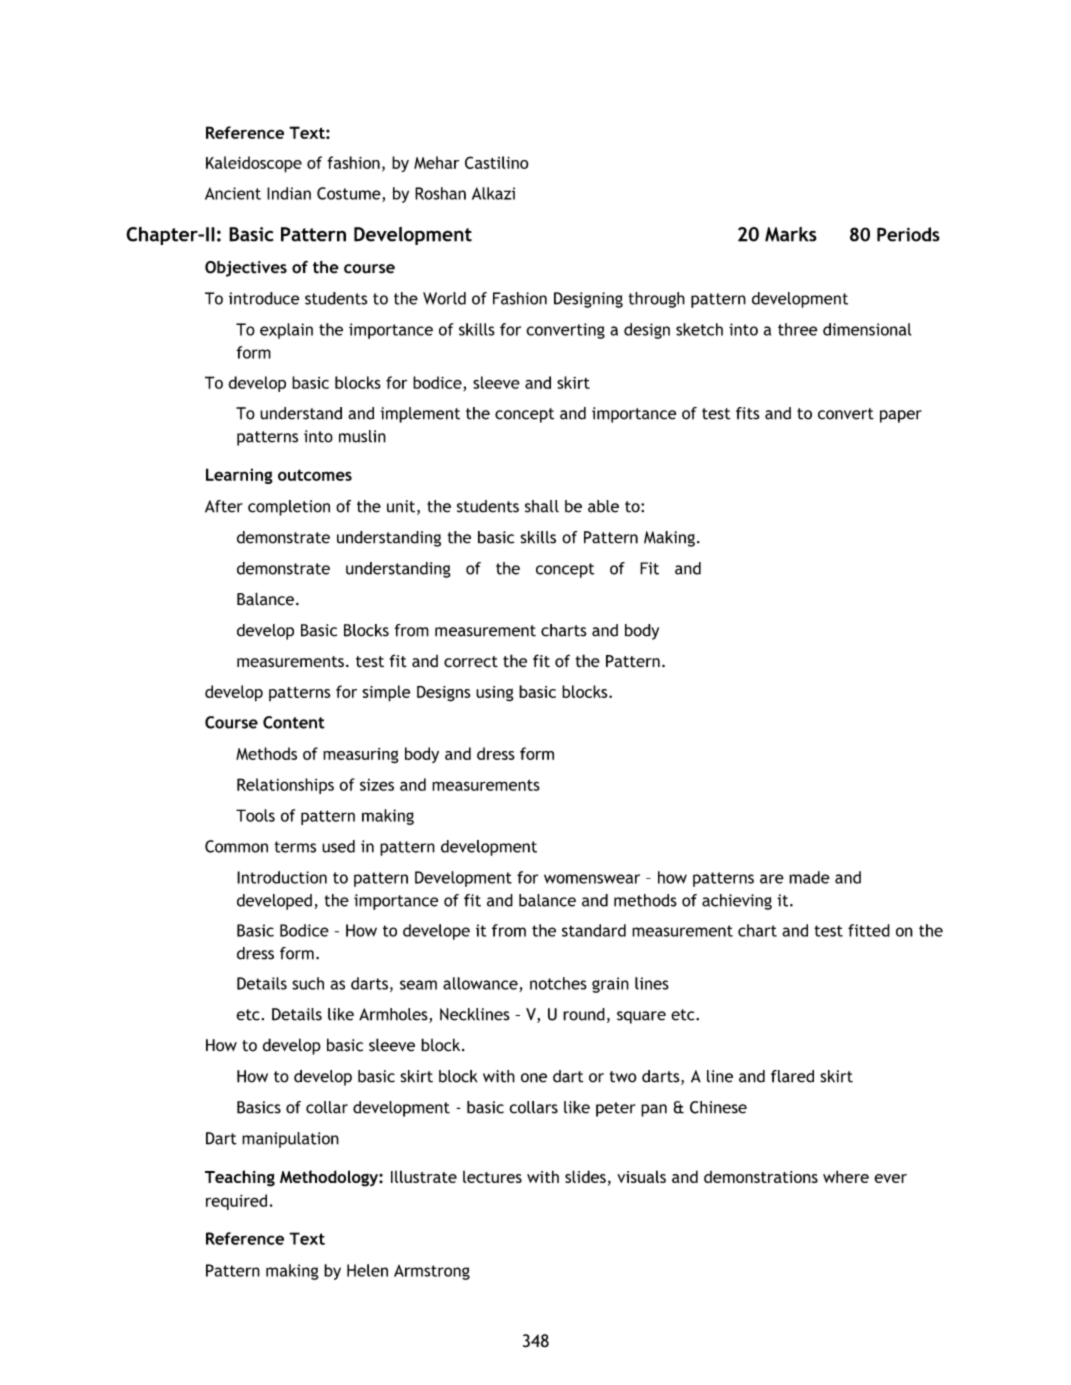 Image resolution: width=1071 pixels, height=1385 pixels. Describe the element at coordinates (846, 1176) in the image. I see `where` at that location.
